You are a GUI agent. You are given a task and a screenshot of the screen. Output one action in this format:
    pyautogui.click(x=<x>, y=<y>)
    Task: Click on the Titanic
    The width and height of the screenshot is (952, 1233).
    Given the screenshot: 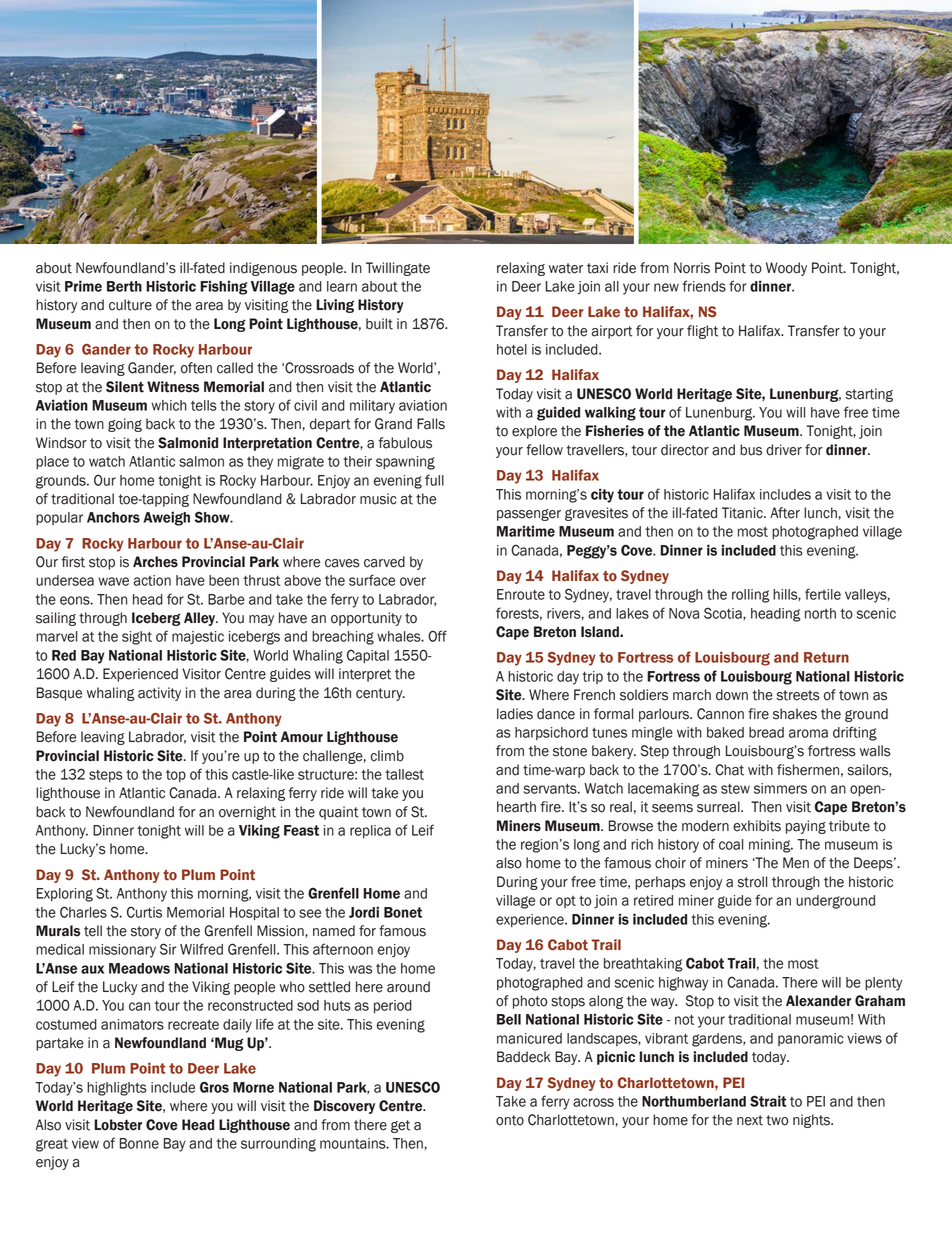 What is the action you would take?
    pyautogui.click(x=743, y=513)
